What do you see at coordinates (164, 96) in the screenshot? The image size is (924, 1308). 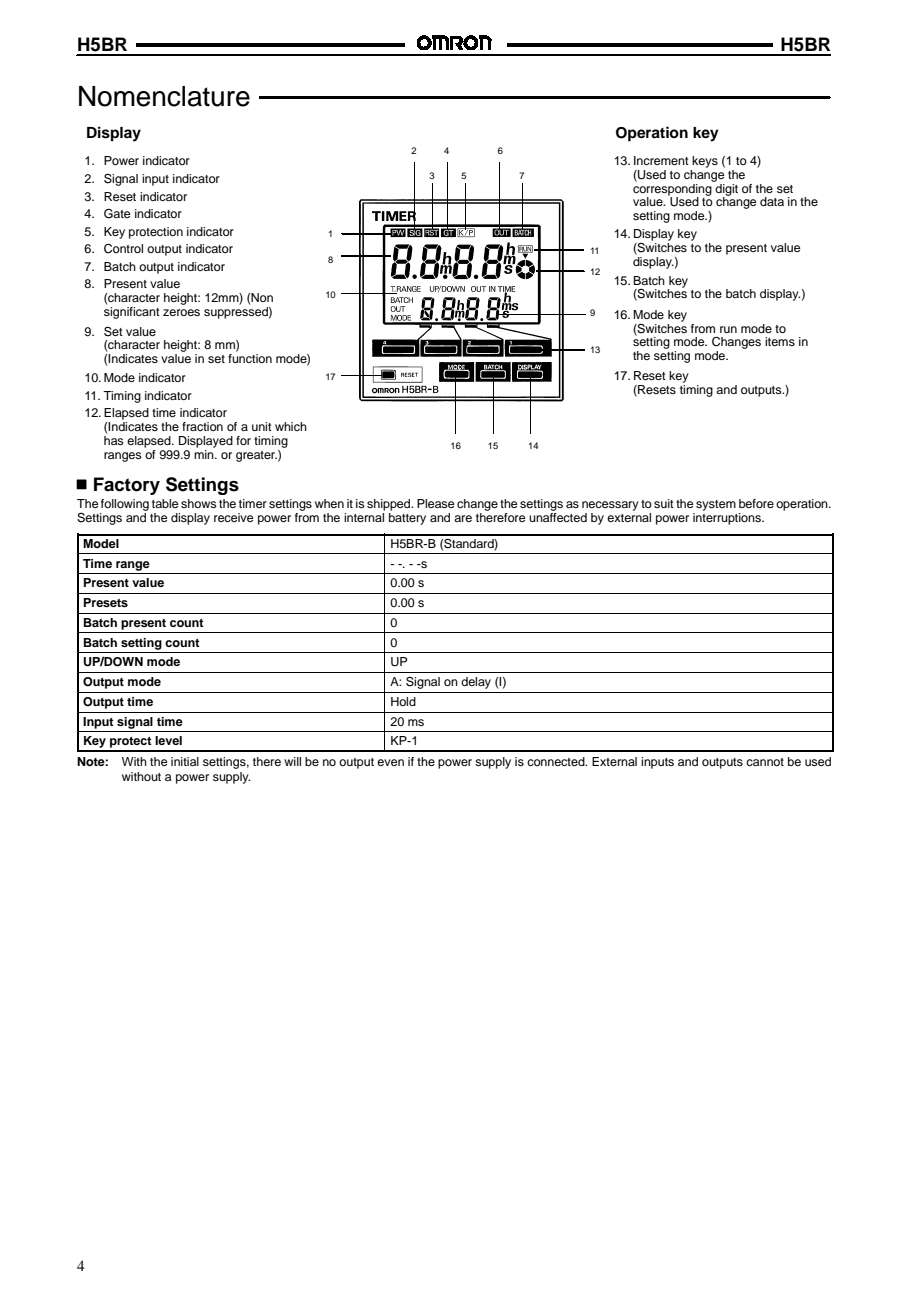 I see `Nomenclature` at bounding box center [164, 96].
